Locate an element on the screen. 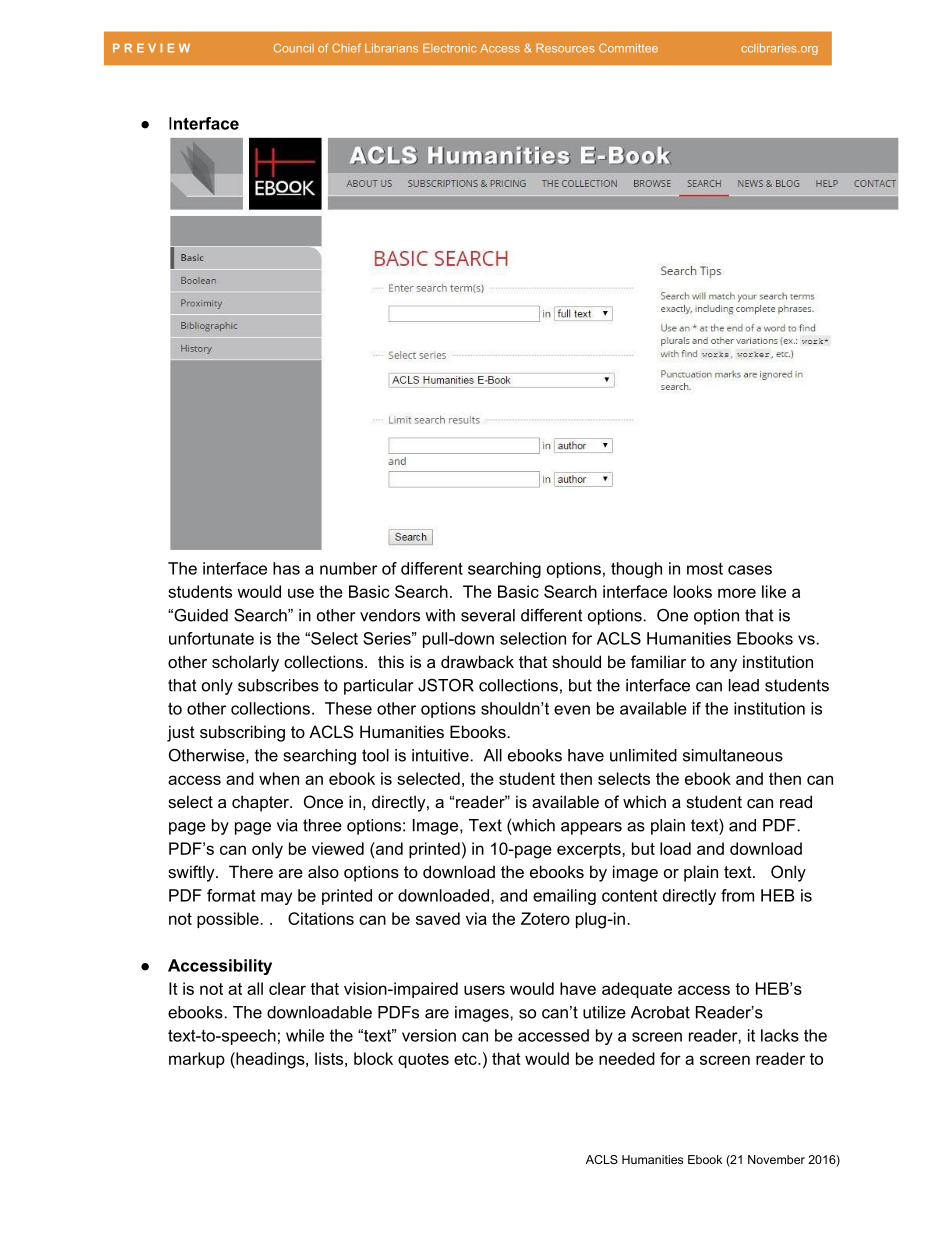 This screenshot has height=1233, width=952. most is located at coordinates (705, 569).
